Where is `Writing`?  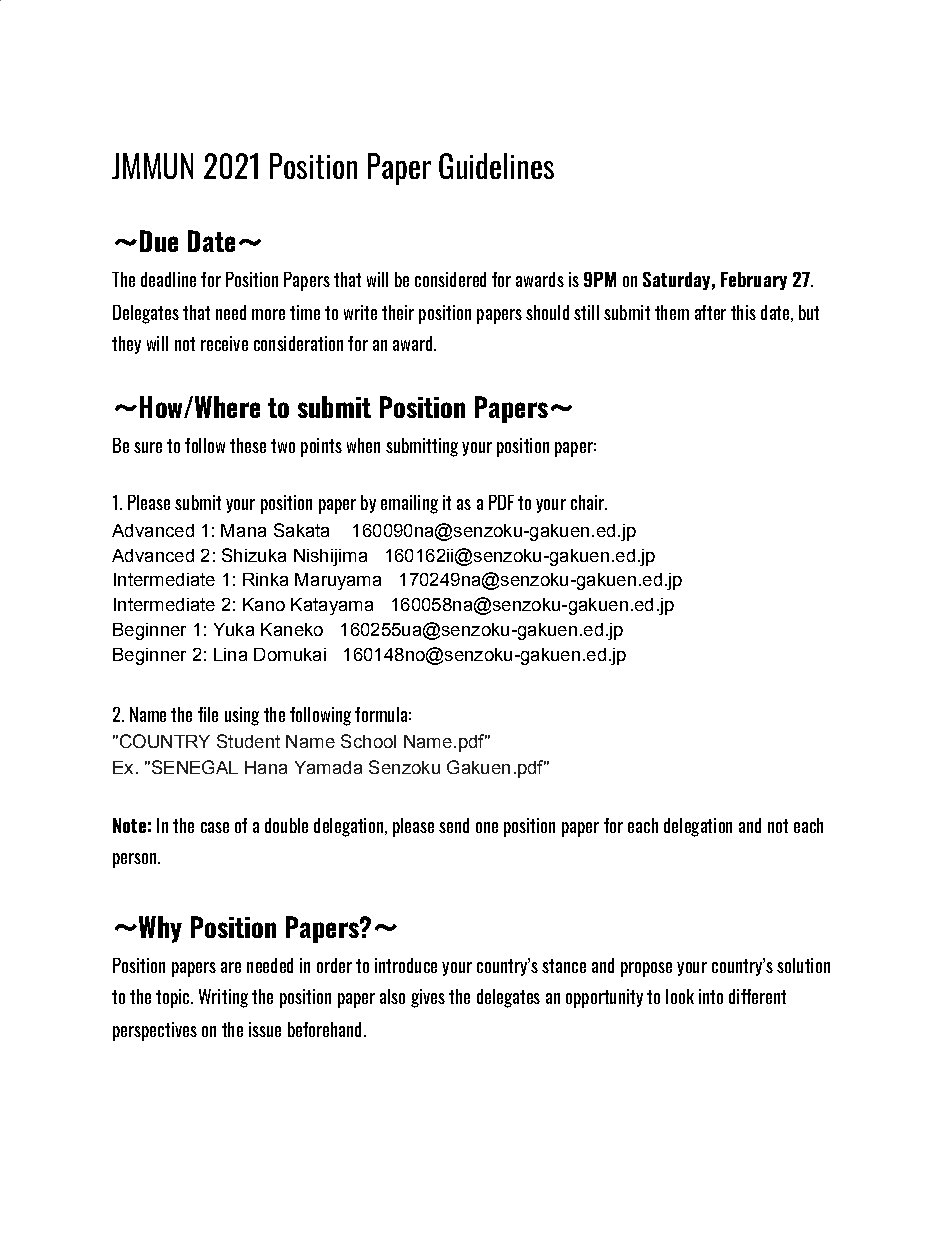 Writing is located at coordinates (223, 998).
